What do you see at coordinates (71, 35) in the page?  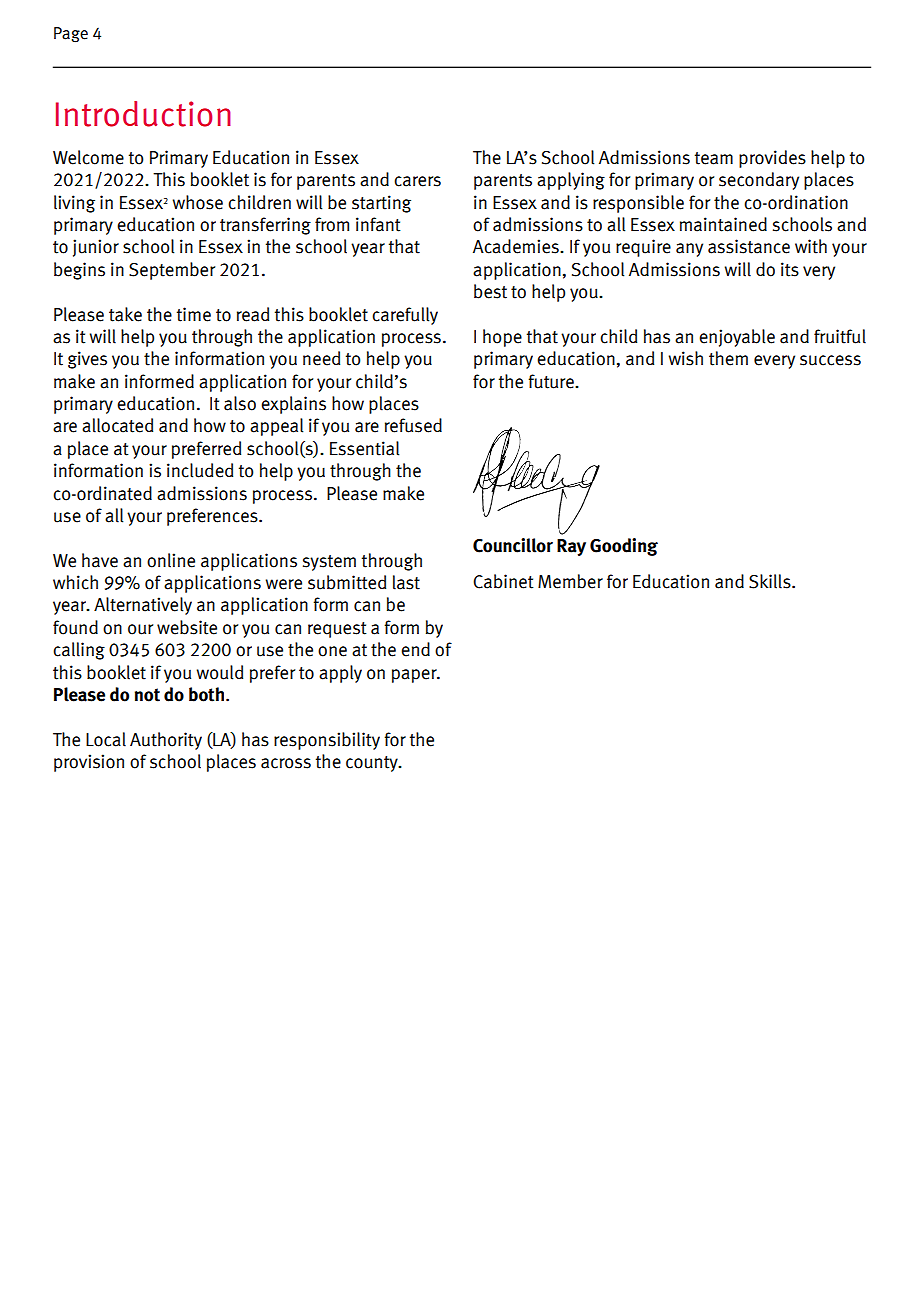 I see `Page` at bounding box center [71, 35].
